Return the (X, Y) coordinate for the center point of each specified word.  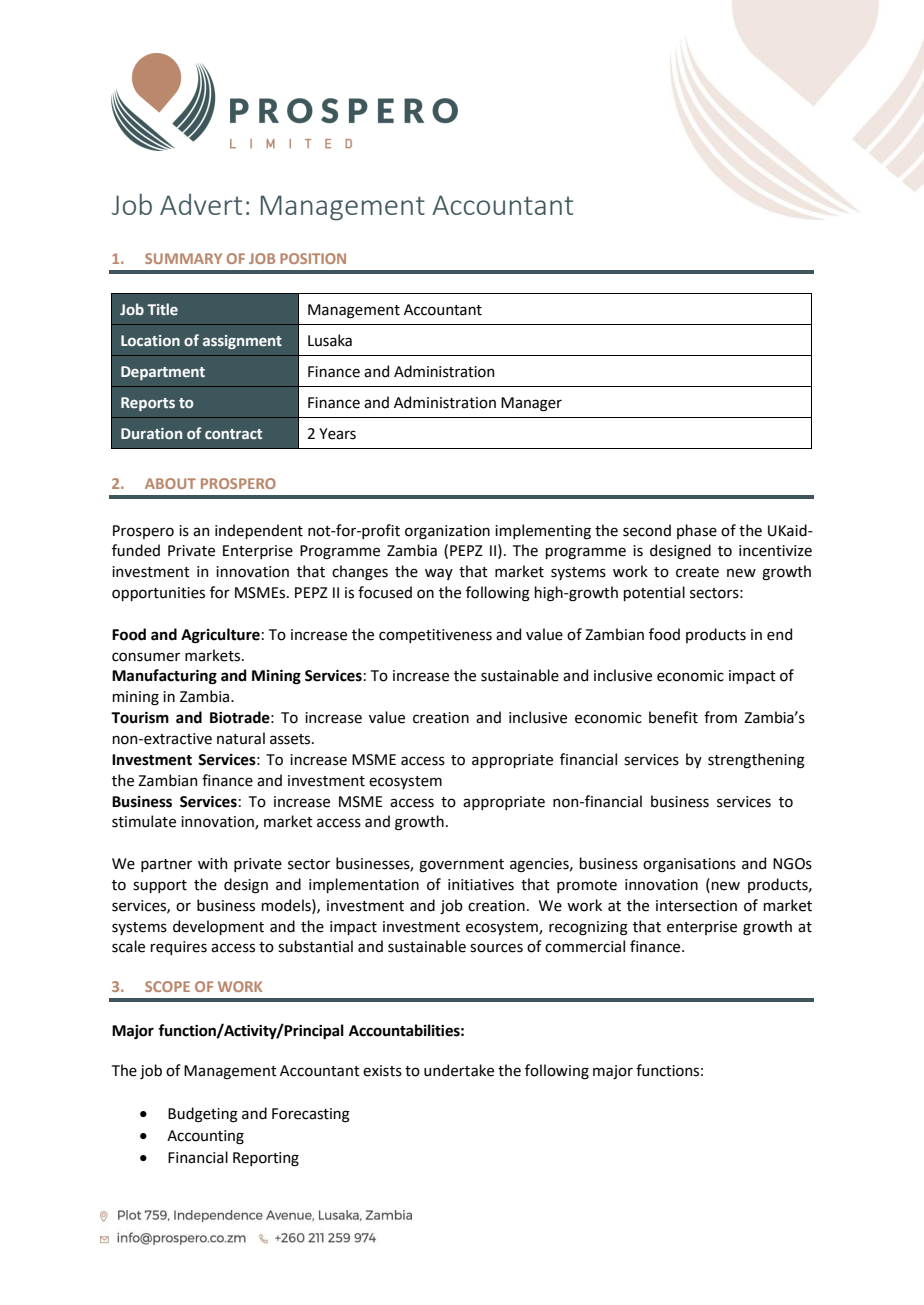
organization (447, 532)
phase (697, 531)
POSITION (313, 258)
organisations (689, 865)
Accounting (205, 1137)
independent (259, 531)
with (212, 863)
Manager (531, 404)
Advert (201, 204)
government (461, 865)
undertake (459, 1070)
